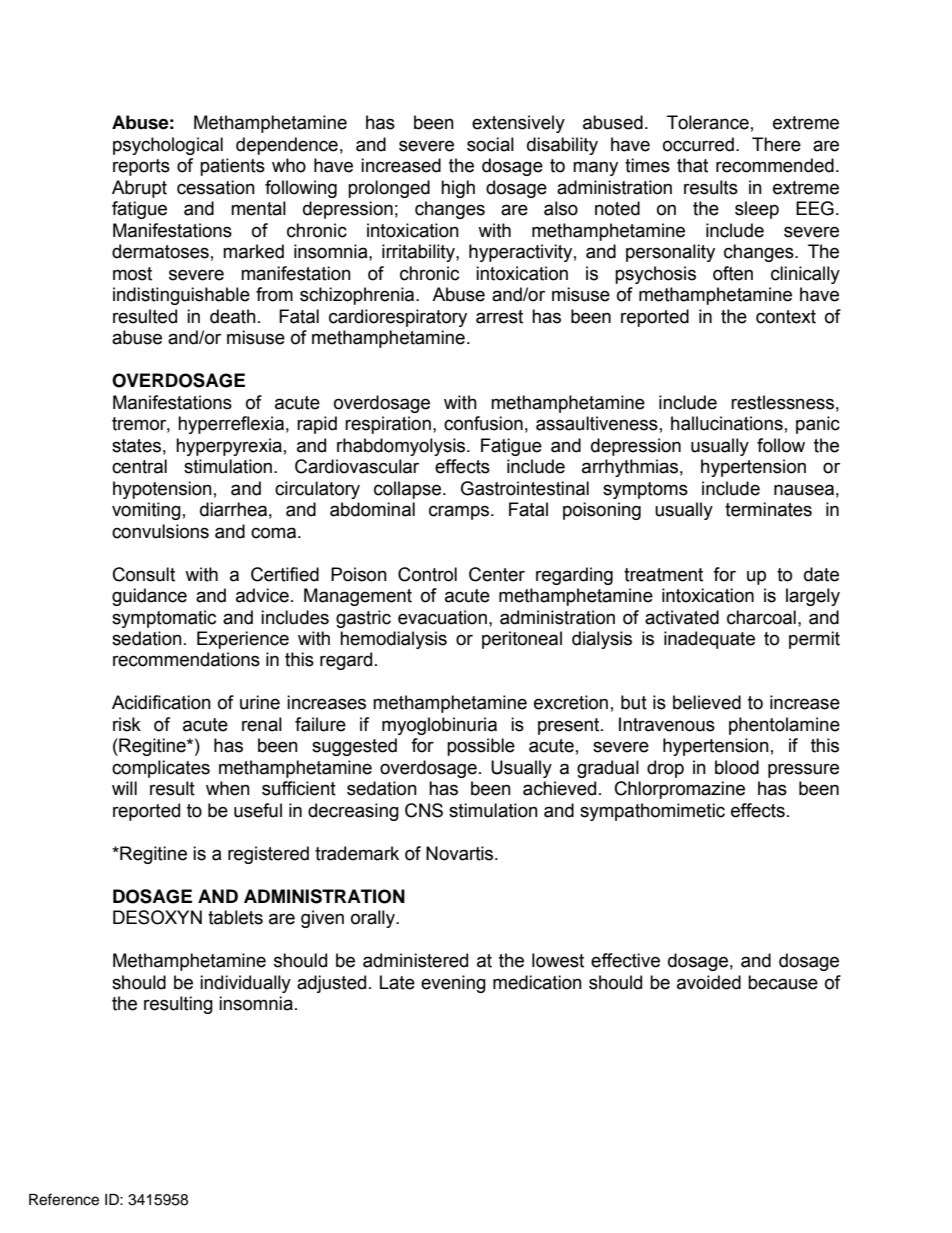  What do you see at coordinates (374, 919) in the page?
I see `orally` at bounding box center [374, 919].
